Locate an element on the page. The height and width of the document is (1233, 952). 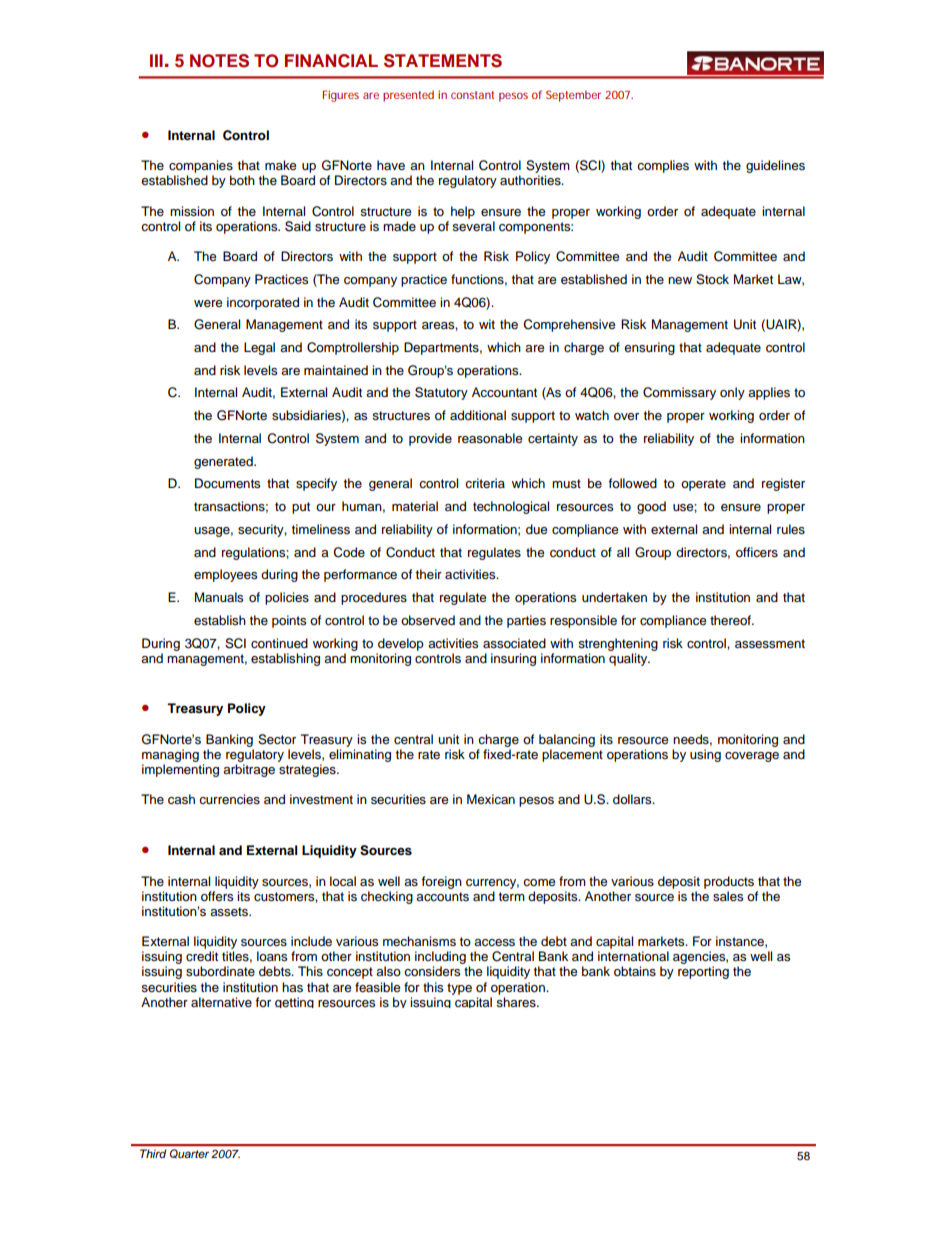
constant is located at coordinates (472, 95).
